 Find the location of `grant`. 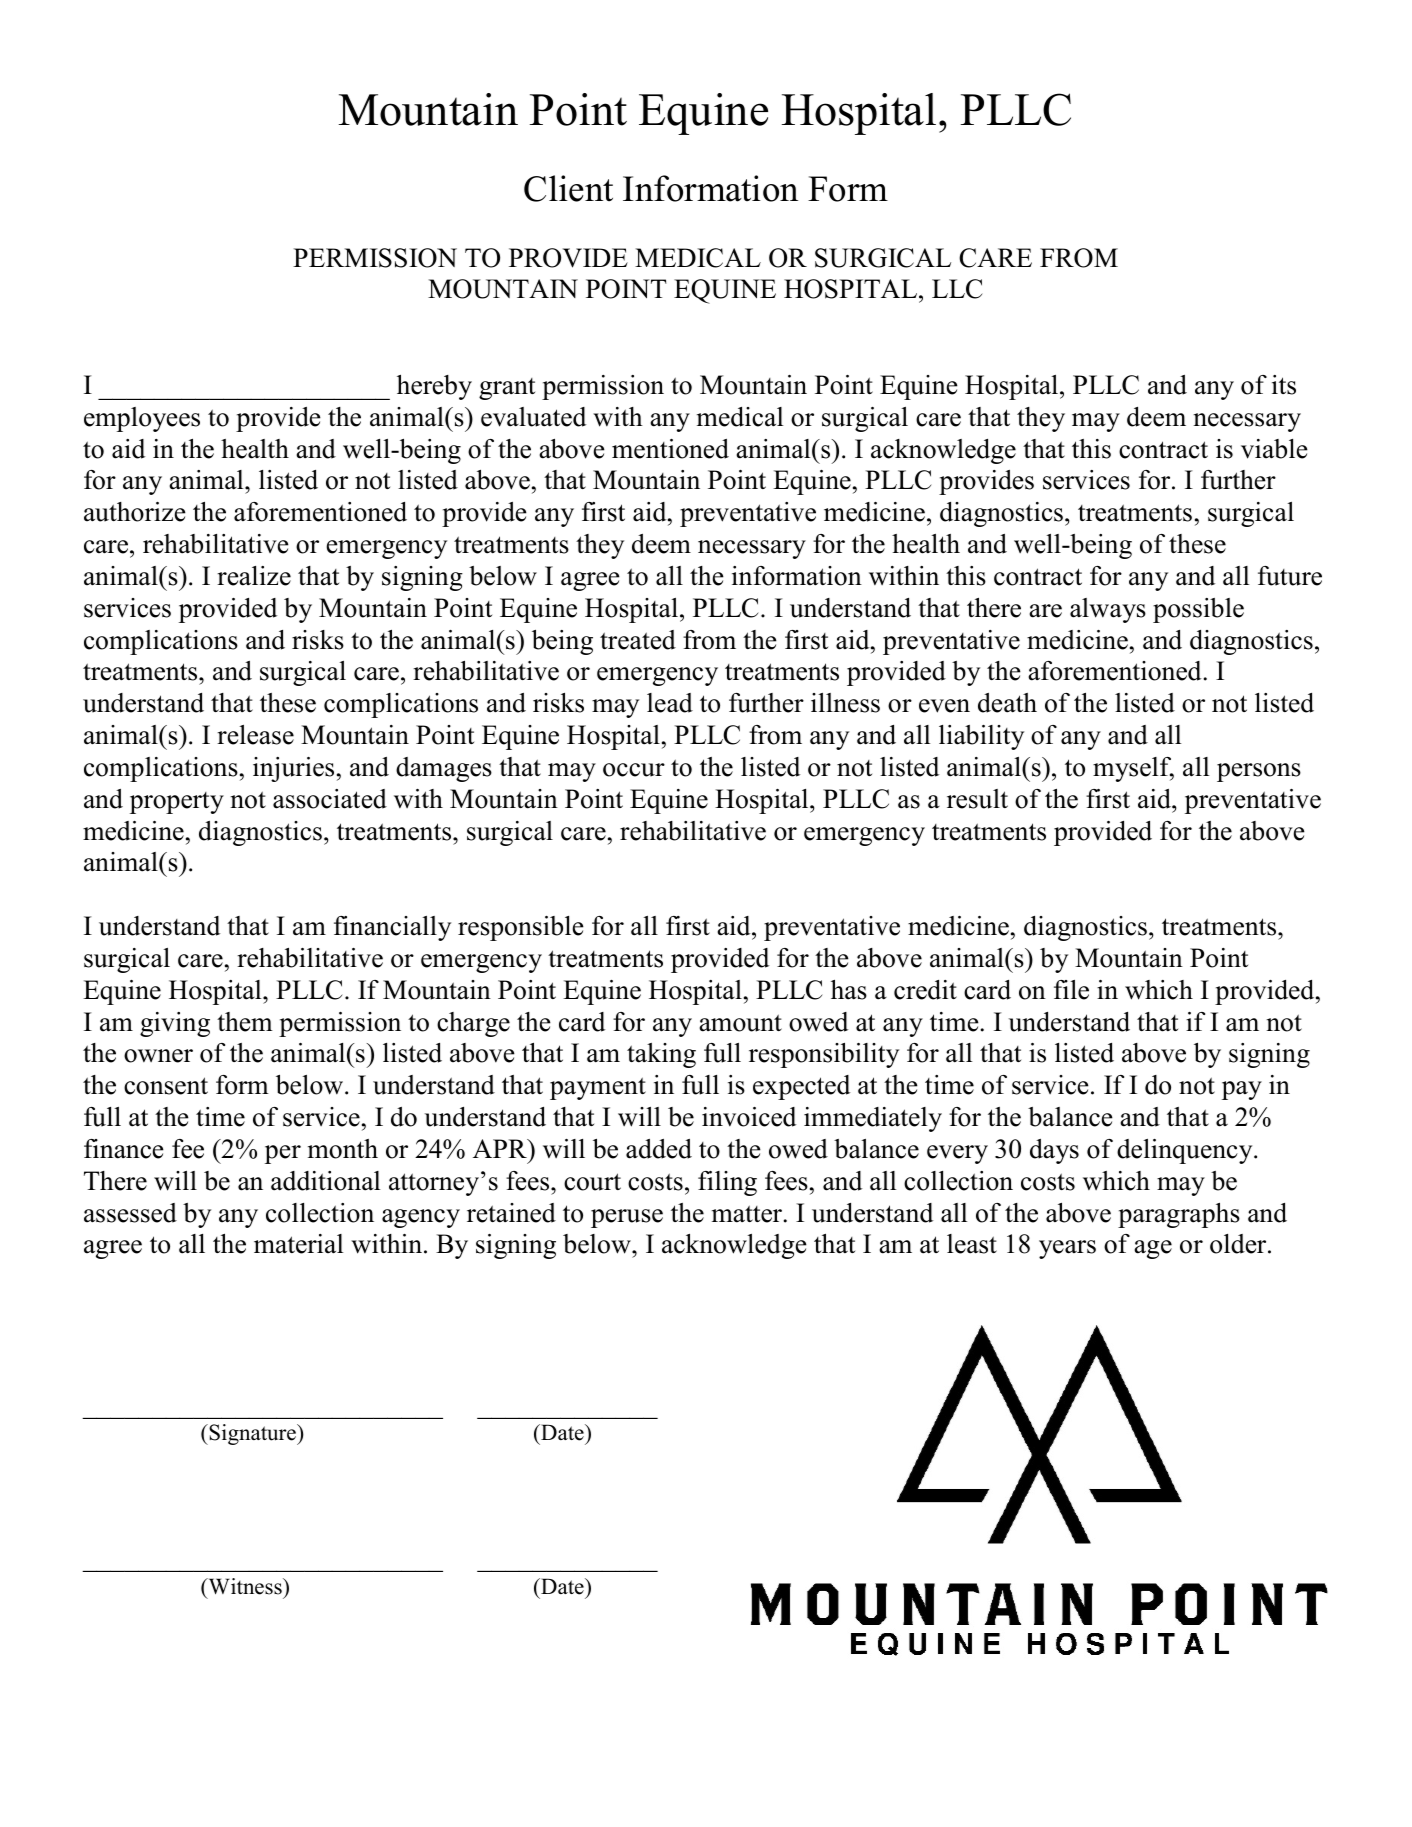

grant is located at coordinates (507, 389).
